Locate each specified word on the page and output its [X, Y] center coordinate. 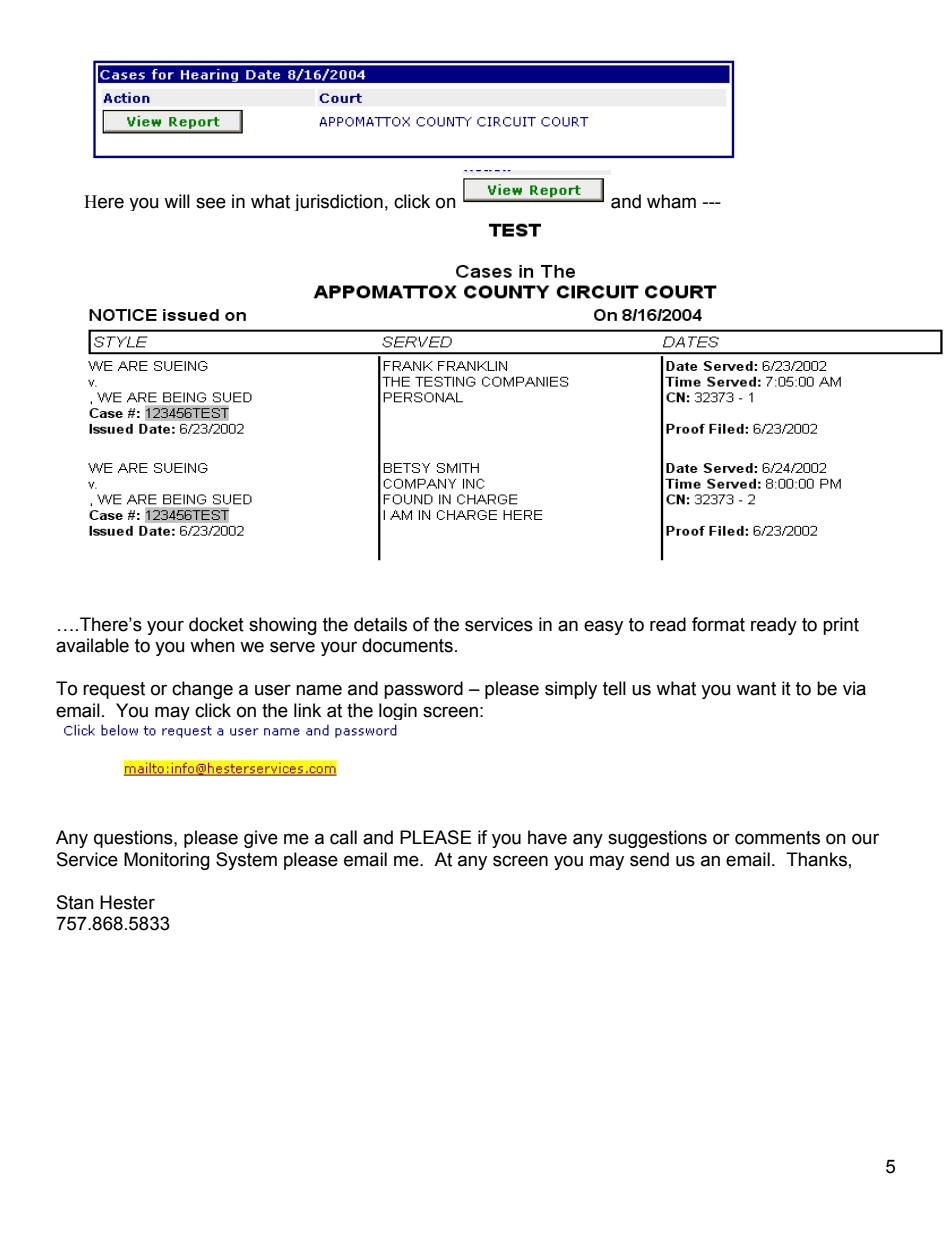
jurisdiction [339, 202]
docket [216, 624]
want [756, 689]
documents [407, 645]
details [380, 624]
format [718, 624]
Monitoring [167, 861]
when [212, 645]
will [177, 201]
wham [671, 201]
